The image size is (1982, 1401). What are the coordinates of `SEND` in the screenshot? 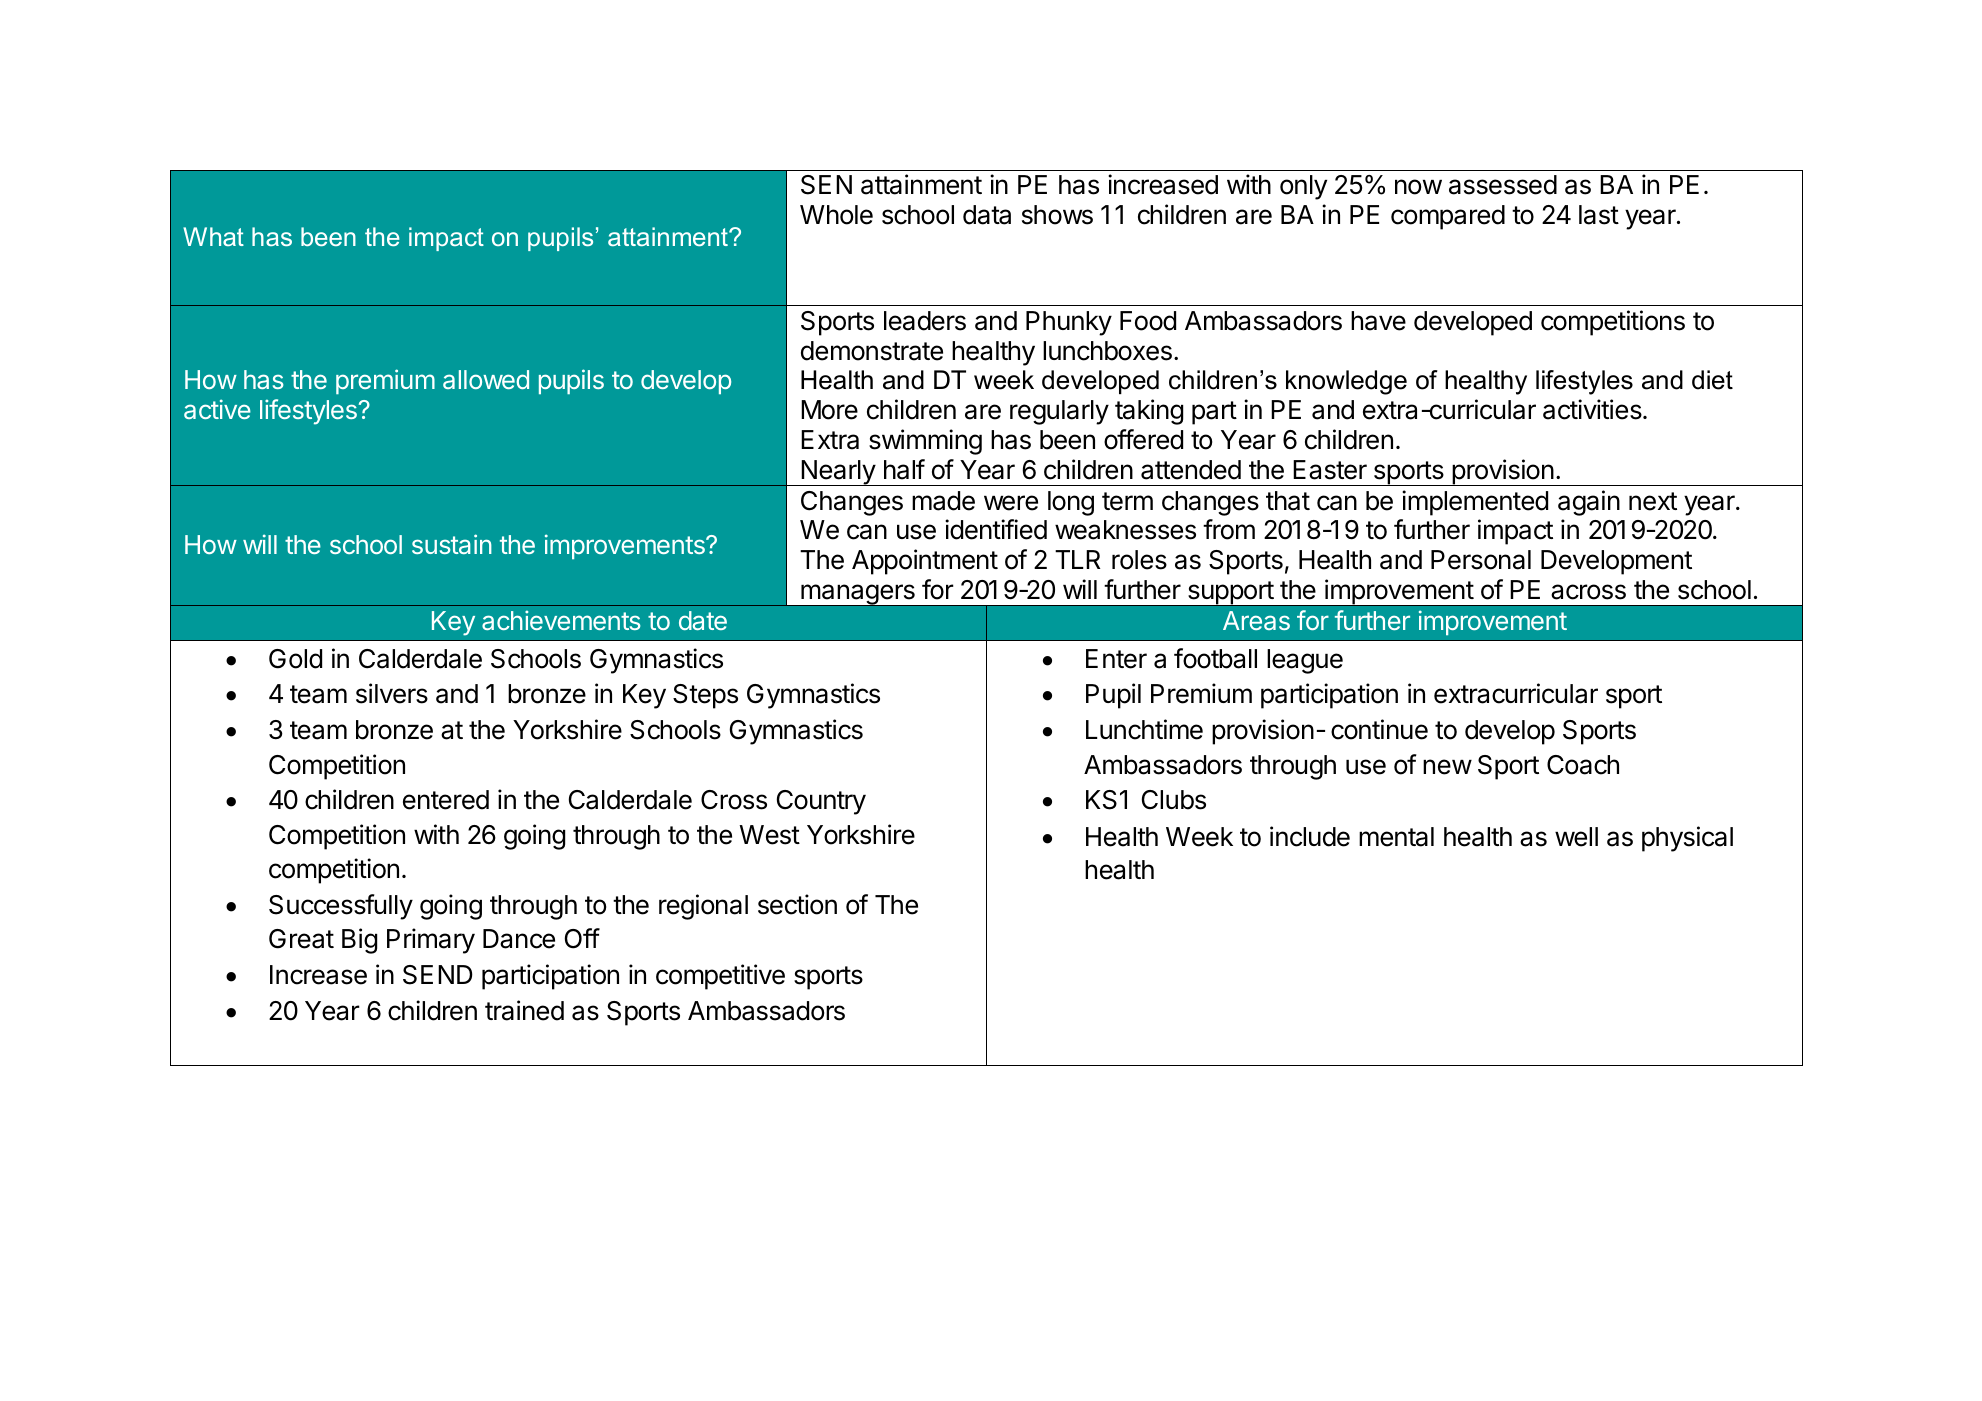 It's located at (438, 975).
